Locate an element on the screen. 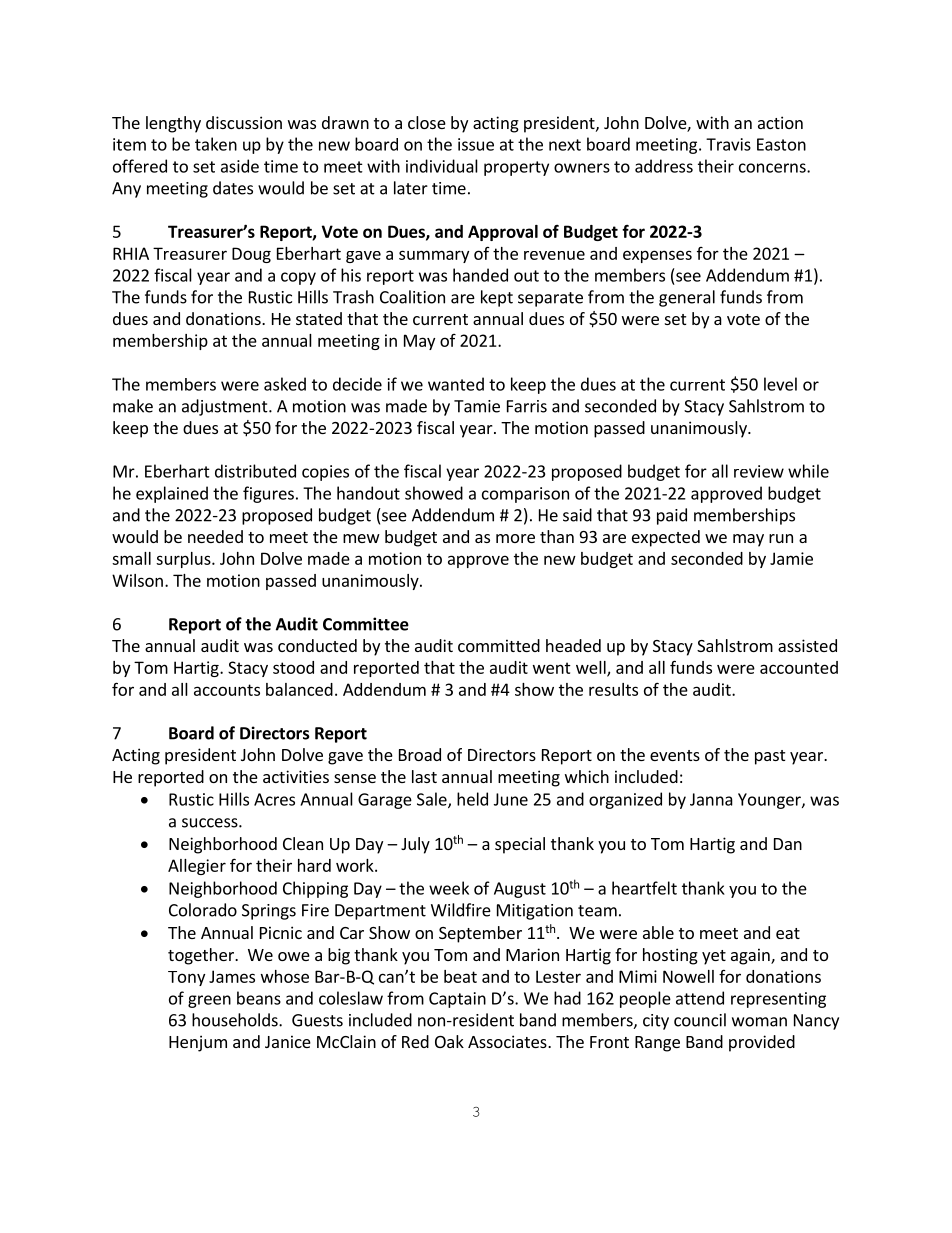  taken is located at coordinates (216, 144).
